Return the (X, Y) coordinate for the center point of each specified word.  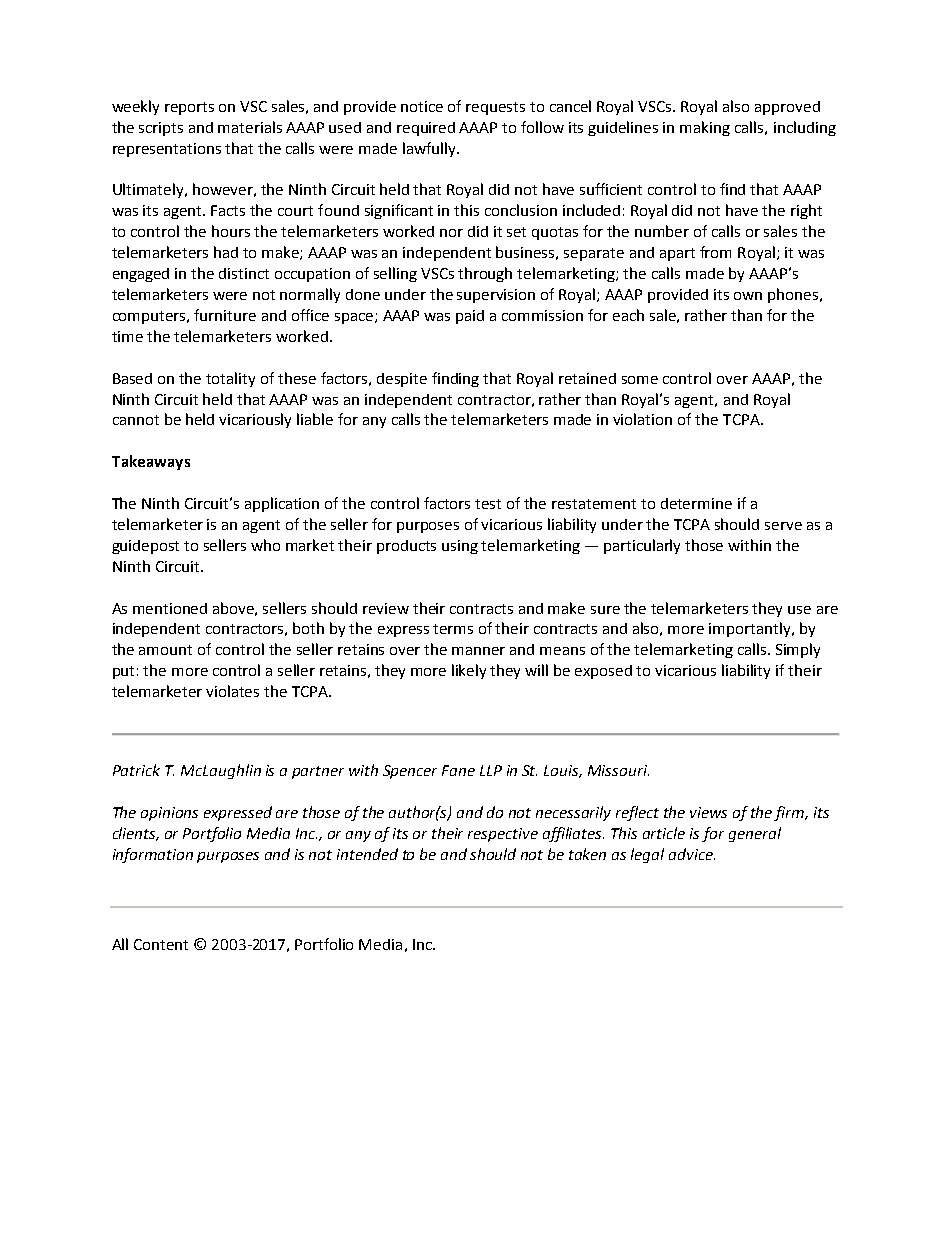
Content (161, 944)
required (426, 129)
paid (470, 317)
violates (232, 691)
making (705, 128)
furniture (225, 315)
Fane (458, 770)
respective (503, 835)
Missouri (618, 770)
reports (189, 108)
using (460, 547)
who (265, 545)
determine (696, 503)
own (748, 296)
